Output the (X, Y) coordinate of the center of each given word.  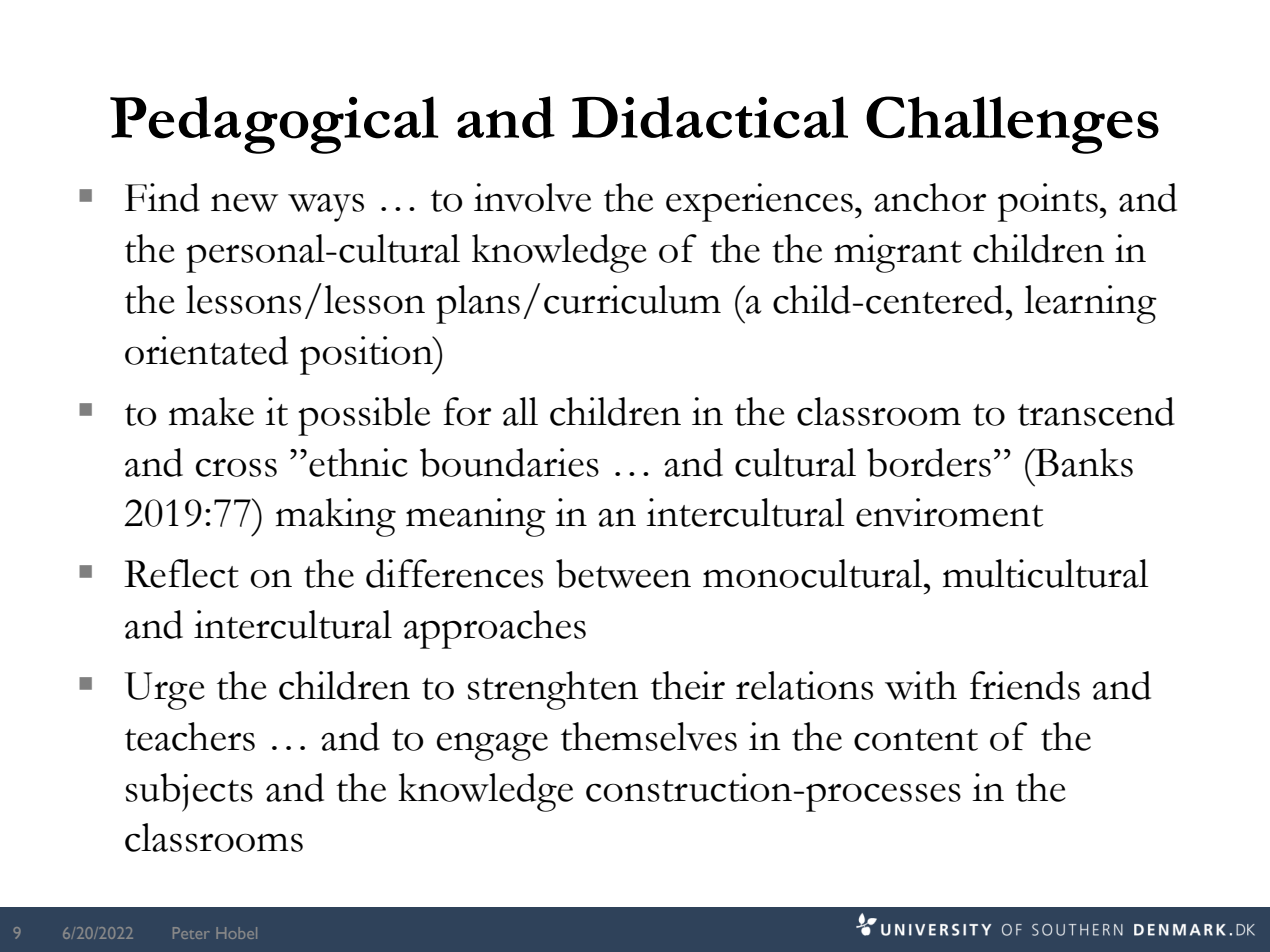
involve (532, 197)
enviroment (950, 512)
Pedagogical (274, 125)
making (336, 517)
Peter (191, 933)
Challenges (1012, 125)
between (623, 573)
